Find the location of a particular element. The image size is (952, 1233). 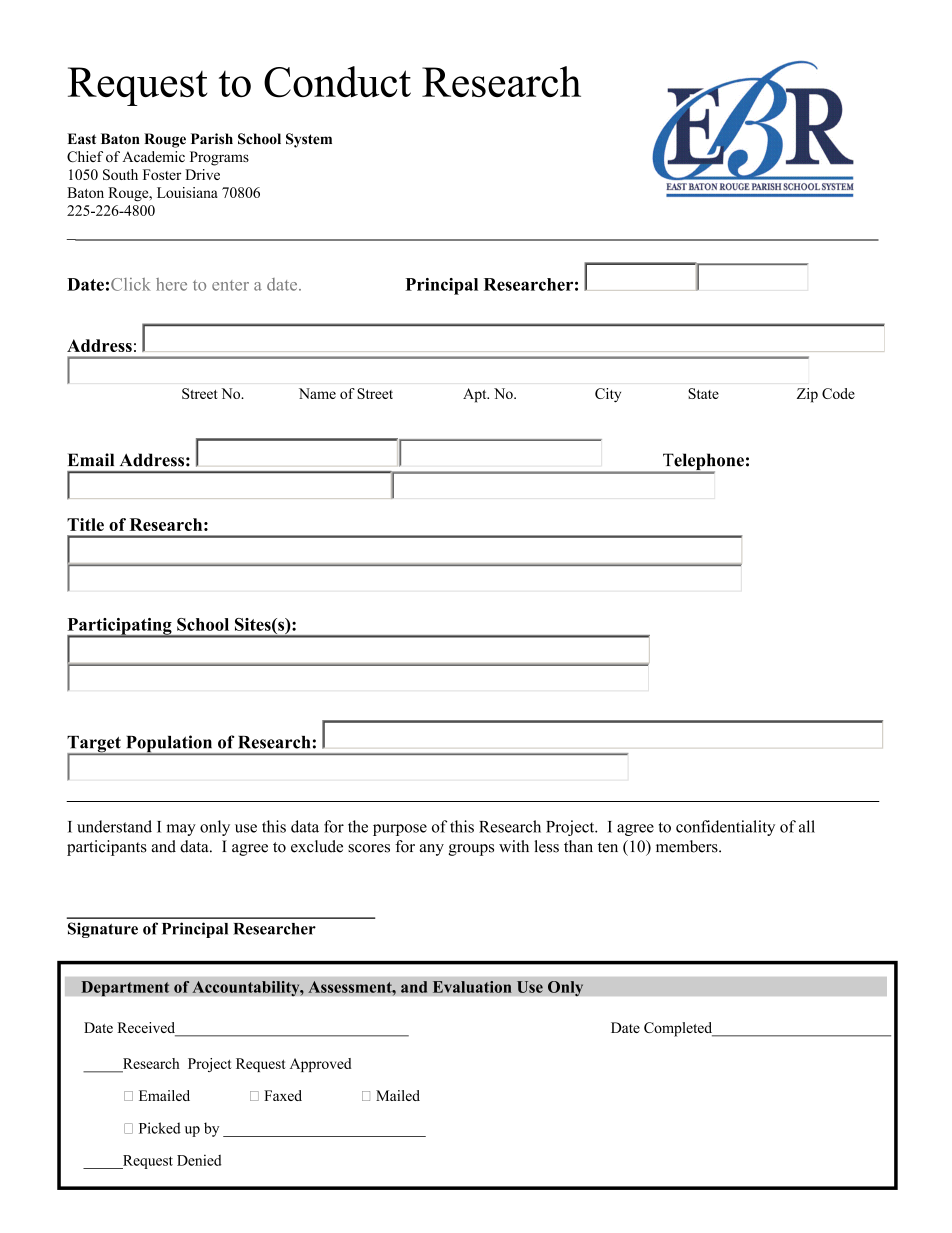

Picked is located at coordinates (160, 1128).
